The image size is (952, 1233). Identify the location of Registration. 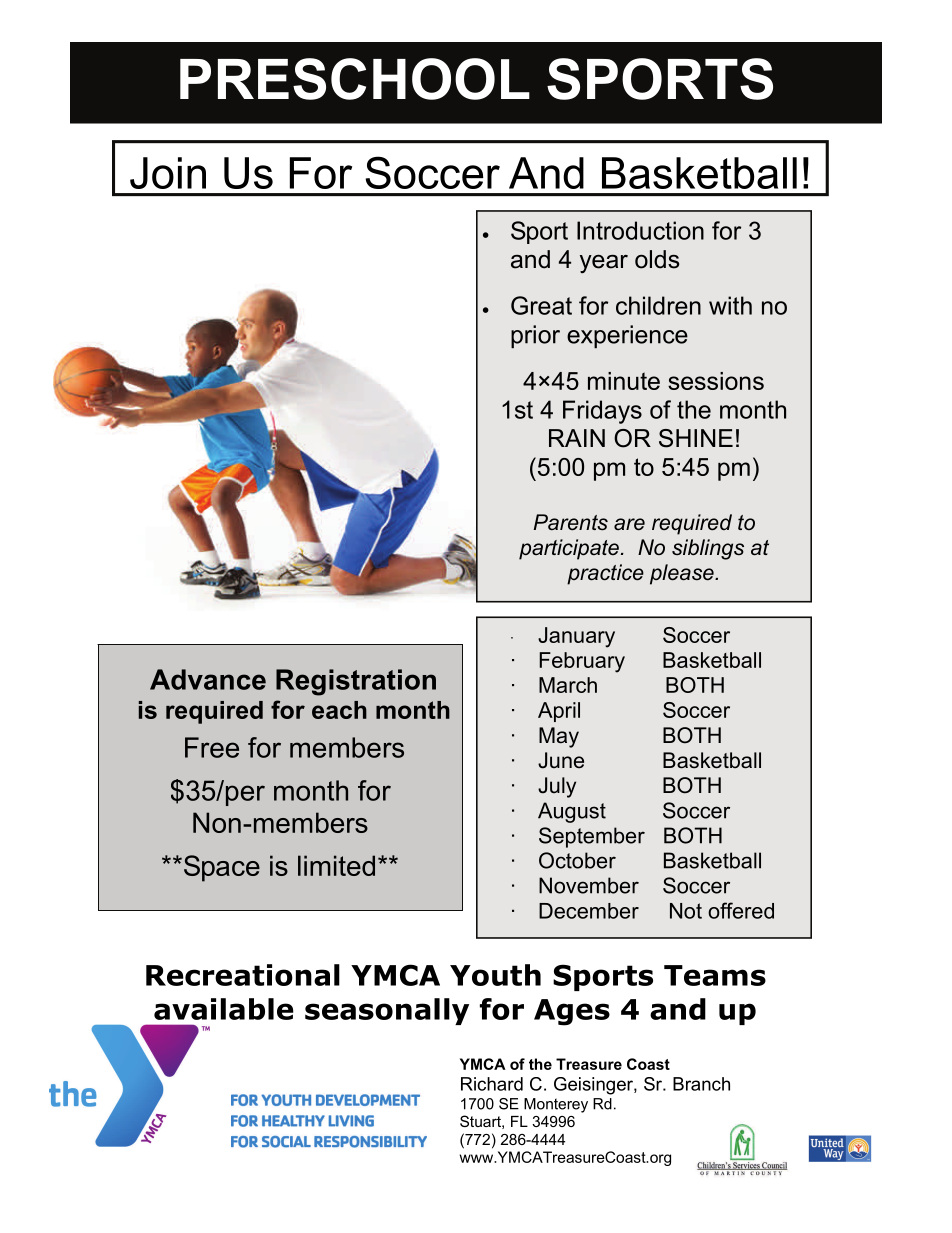
(356, 682).
